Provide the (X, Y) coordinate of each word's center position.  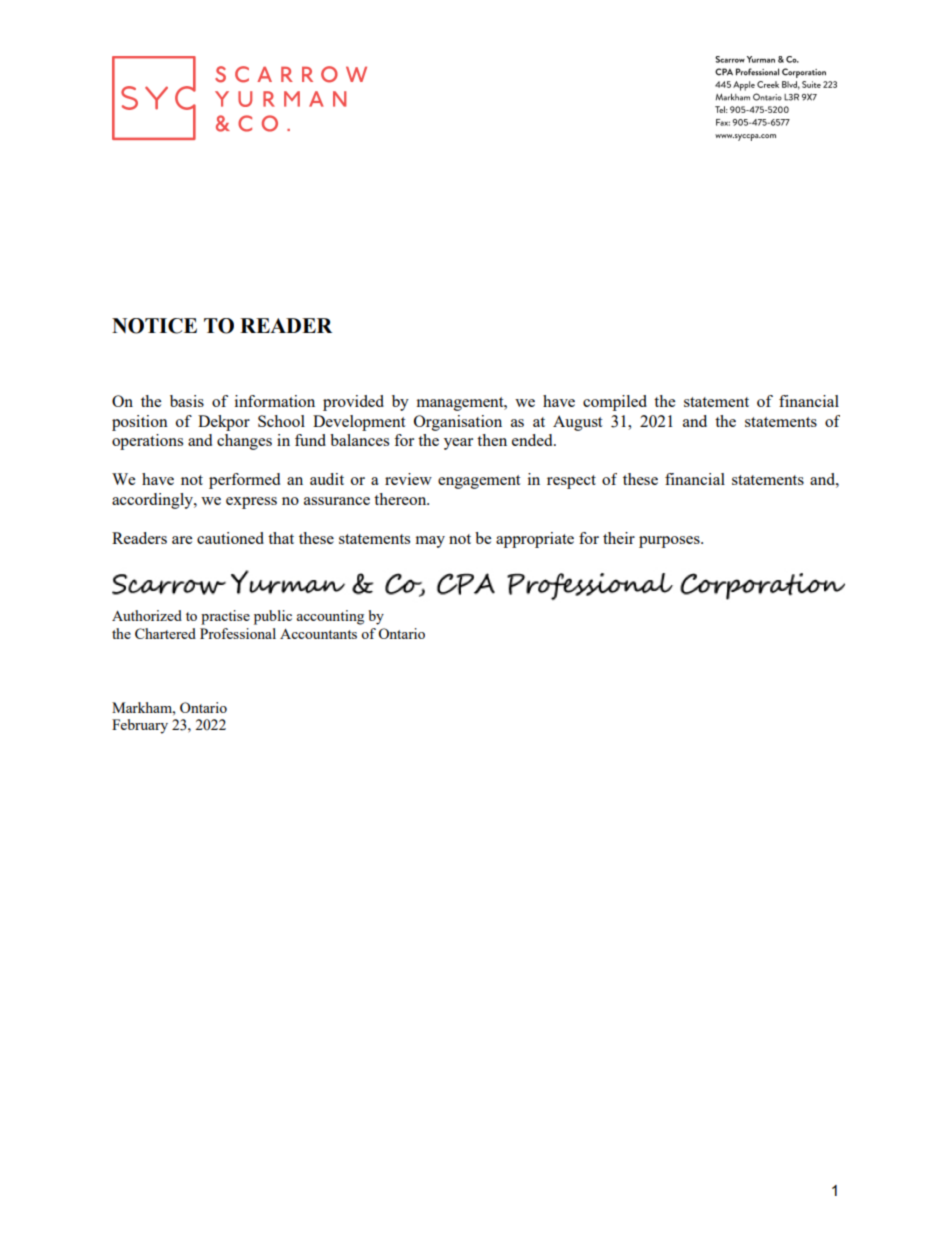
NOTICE (154, 326)
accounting (330, 617)
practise (225, 617)
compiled (615, 403)
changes (244, 442)
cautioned (230, 538)
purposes (670, 542)
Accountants (318, 634)
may (430, 542)
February (140, 726)
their (619, 538)
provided (353, 403)
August (577, 423)
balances (359, 440)
